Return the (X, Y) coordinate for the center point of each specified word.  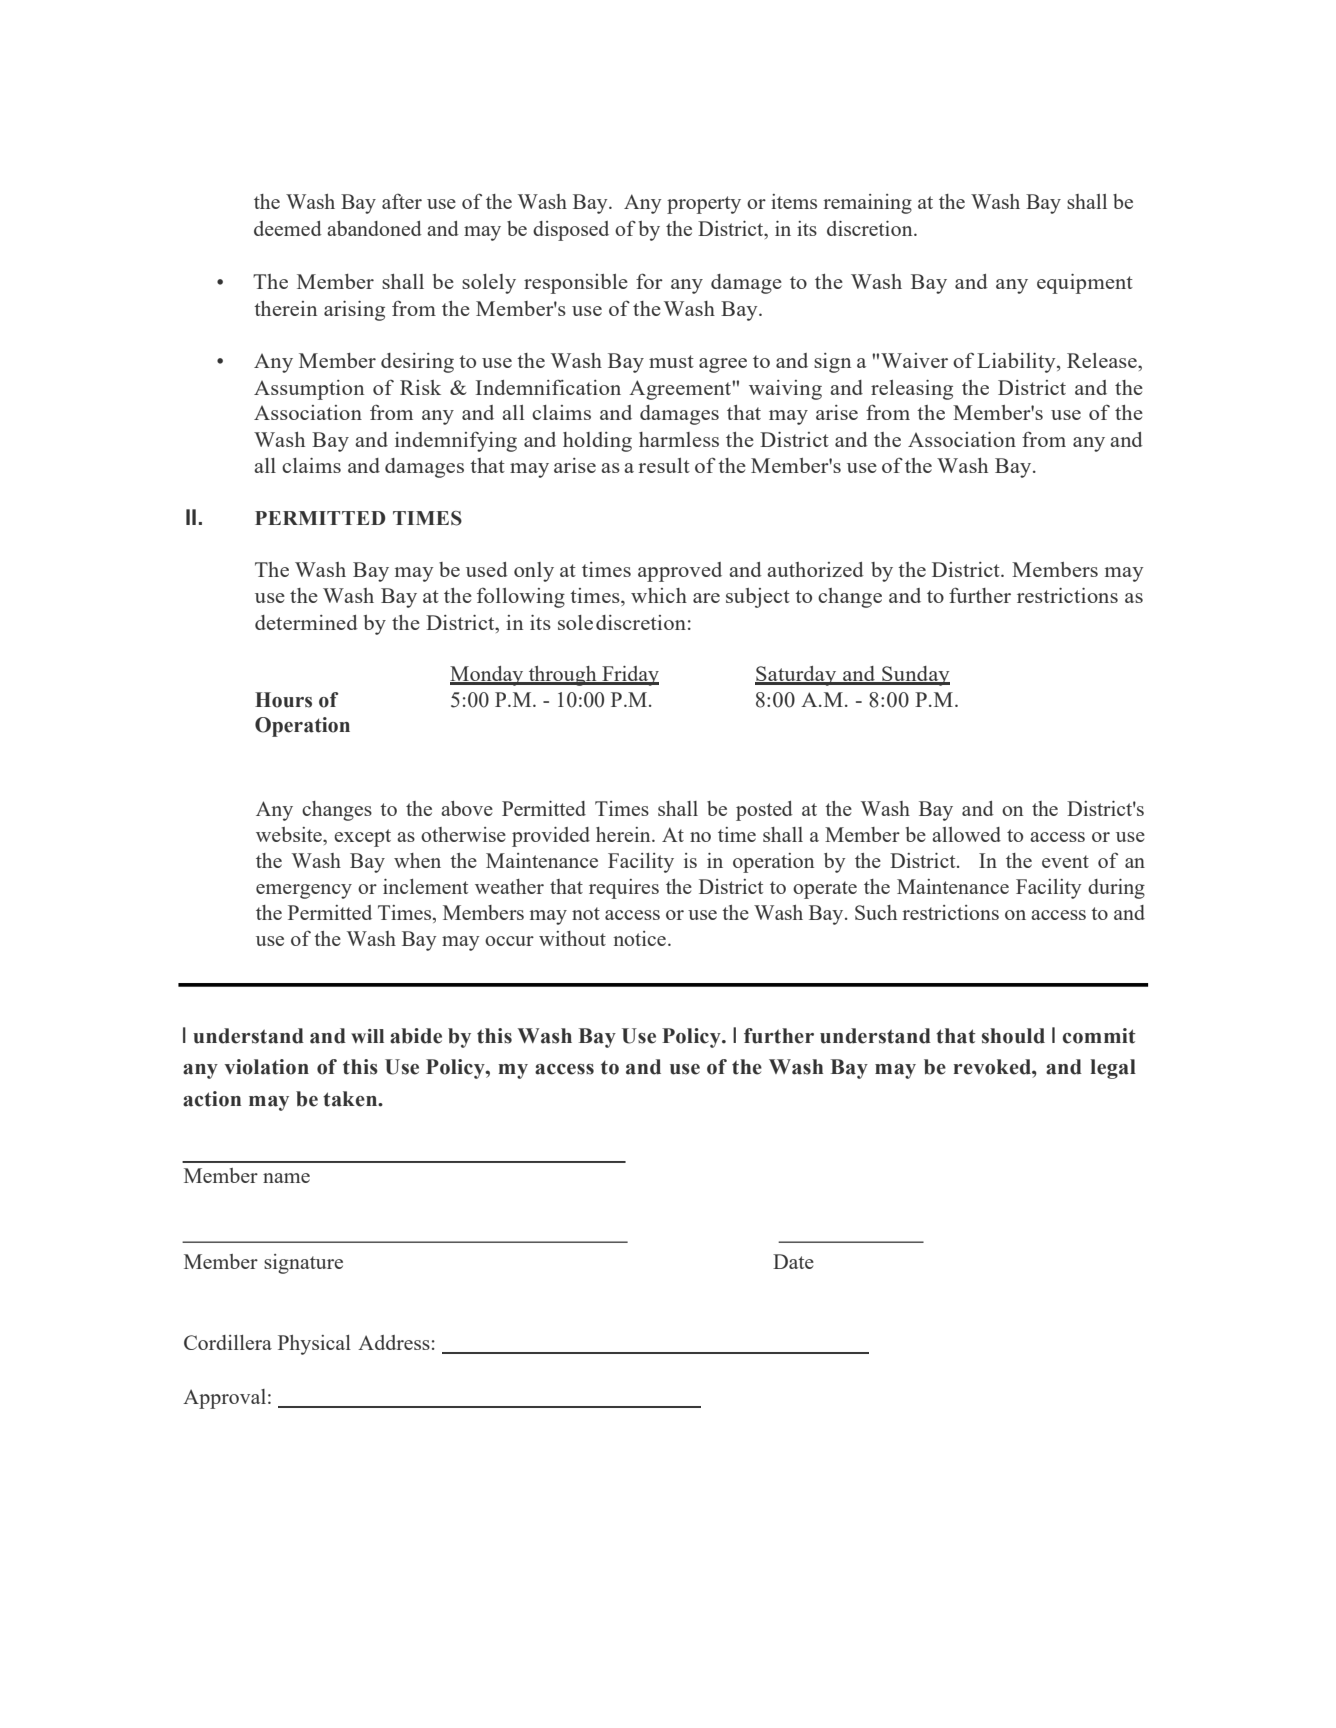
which (659, 595)
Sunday (915, 676)
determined (306, 622)
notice (639, 938)
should (1013, 1036)
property (704, 205)
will (367, 1036)
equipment (1085, 284)
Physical (314, 1345)
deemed (288, 228)
